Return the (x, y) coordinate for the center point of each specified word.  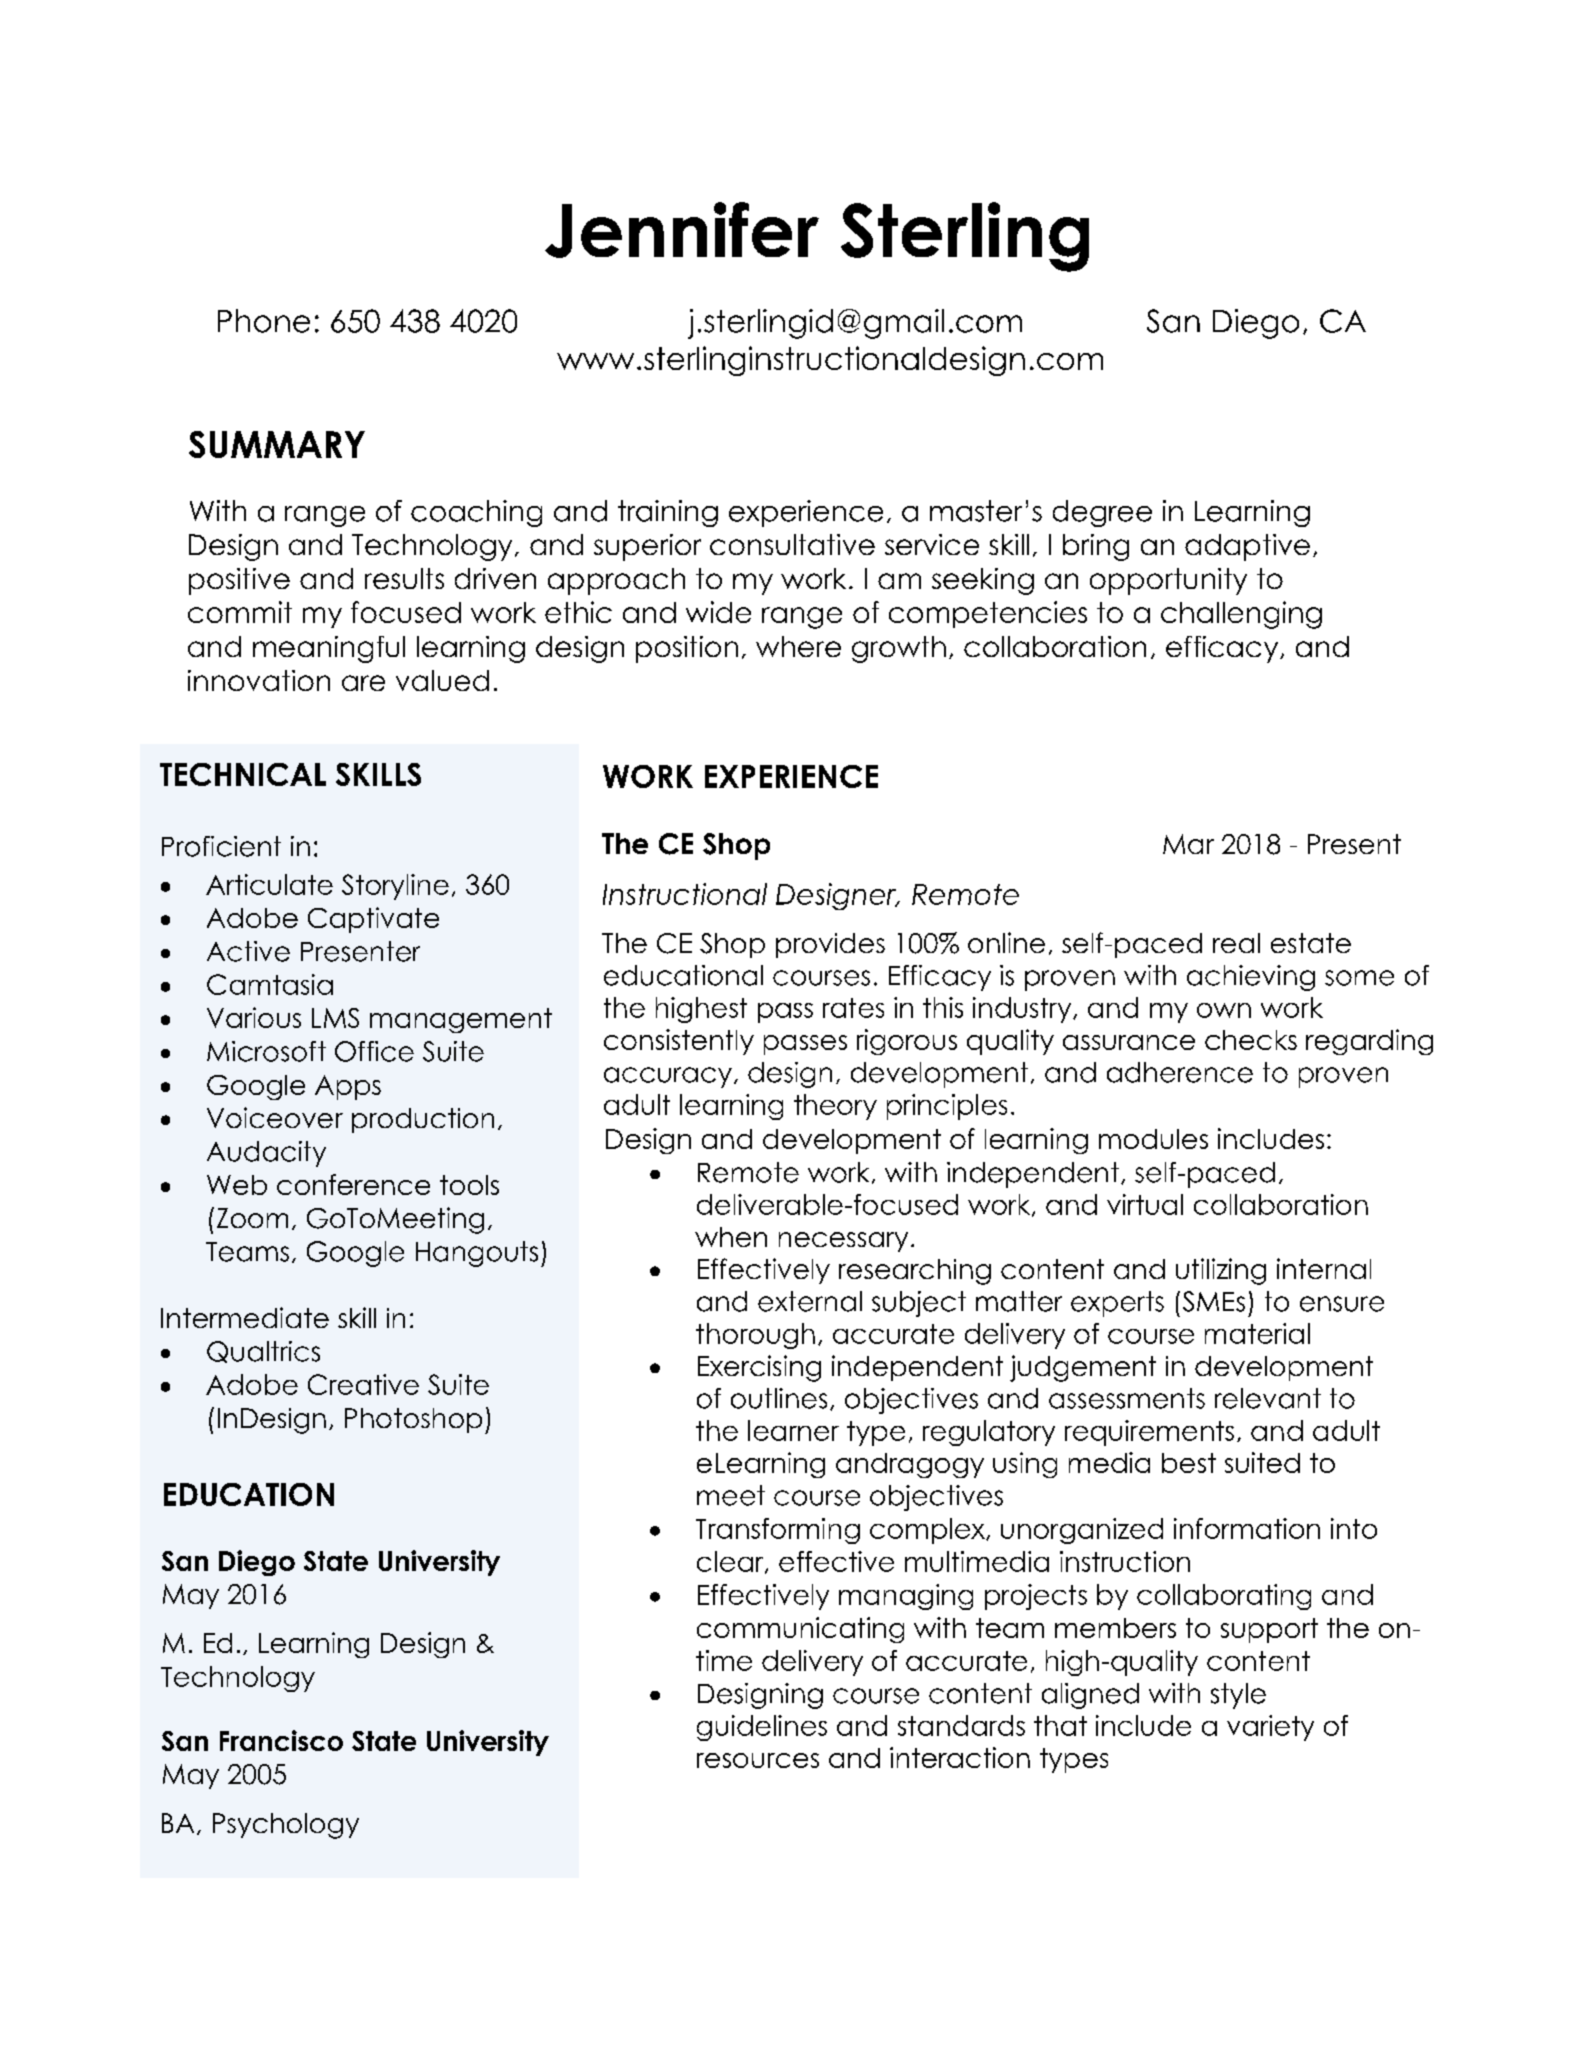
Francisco (281, 1740)
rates (853, 1008)
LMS (335, 1018)
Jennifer (682, 230)
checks (1251, 1040)
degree (1102, 513)
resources (758, 1760)
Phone (264, 321)
